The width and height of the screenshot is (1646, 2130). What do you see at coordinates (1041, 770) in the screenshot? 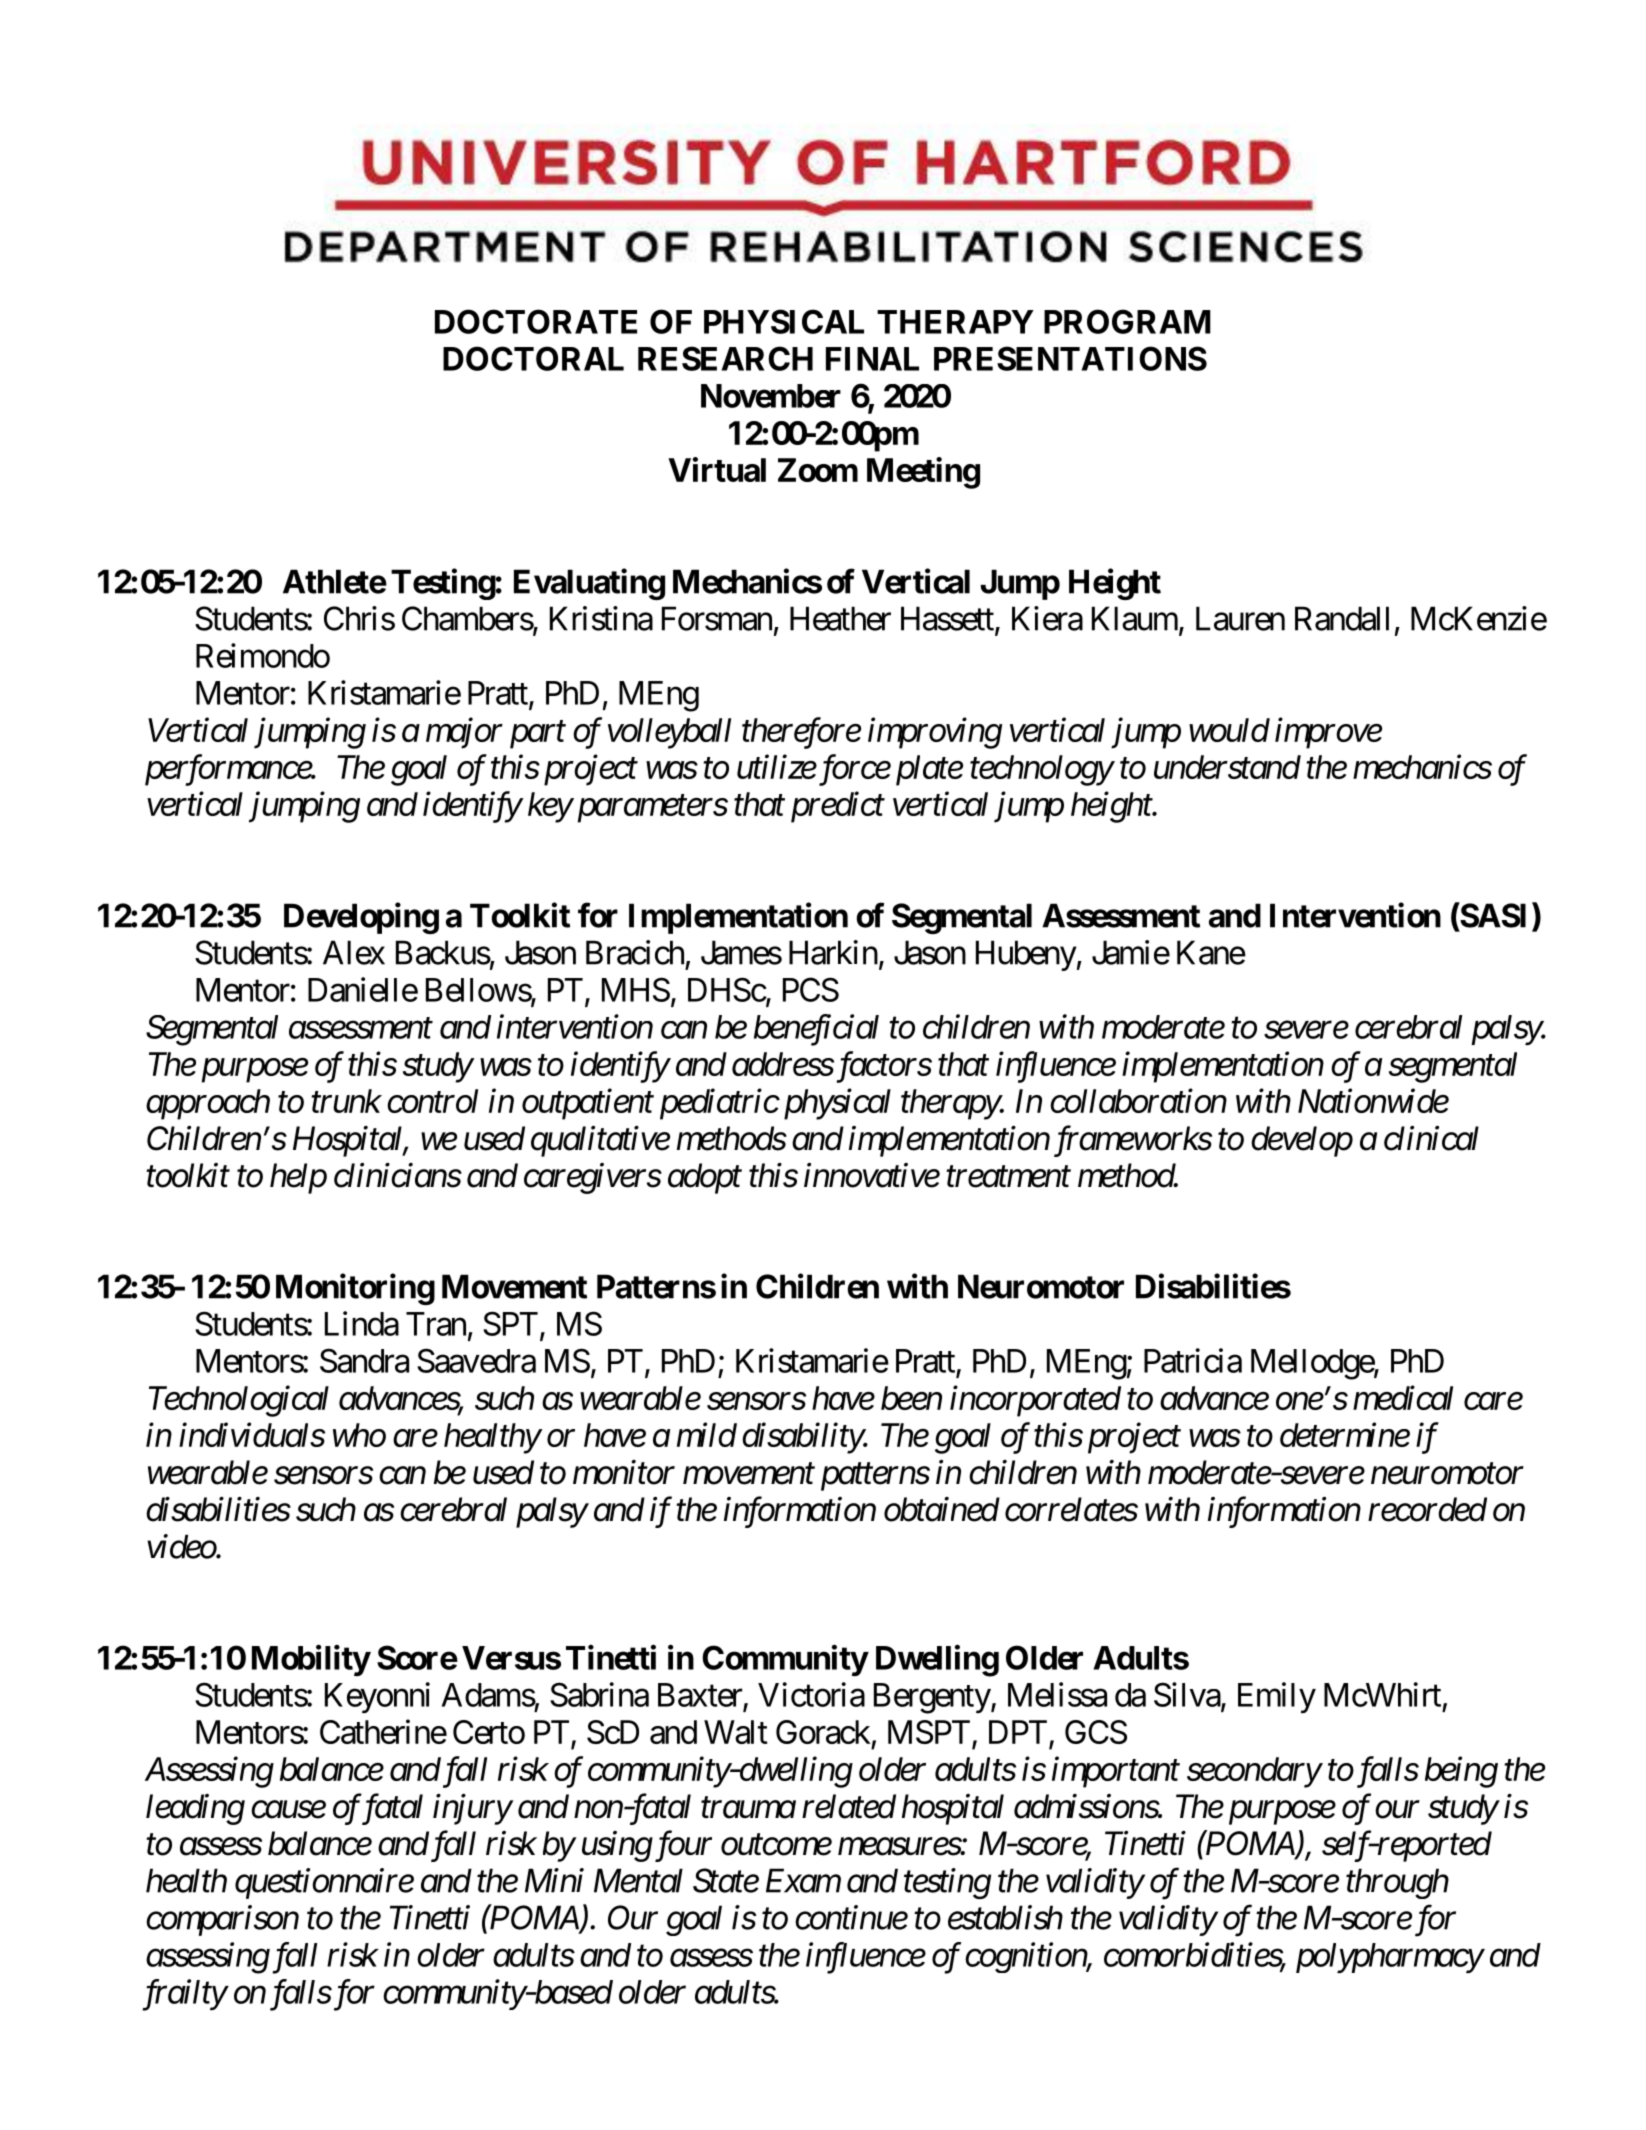
I see `technology` at bounding box center [1041, 770].
